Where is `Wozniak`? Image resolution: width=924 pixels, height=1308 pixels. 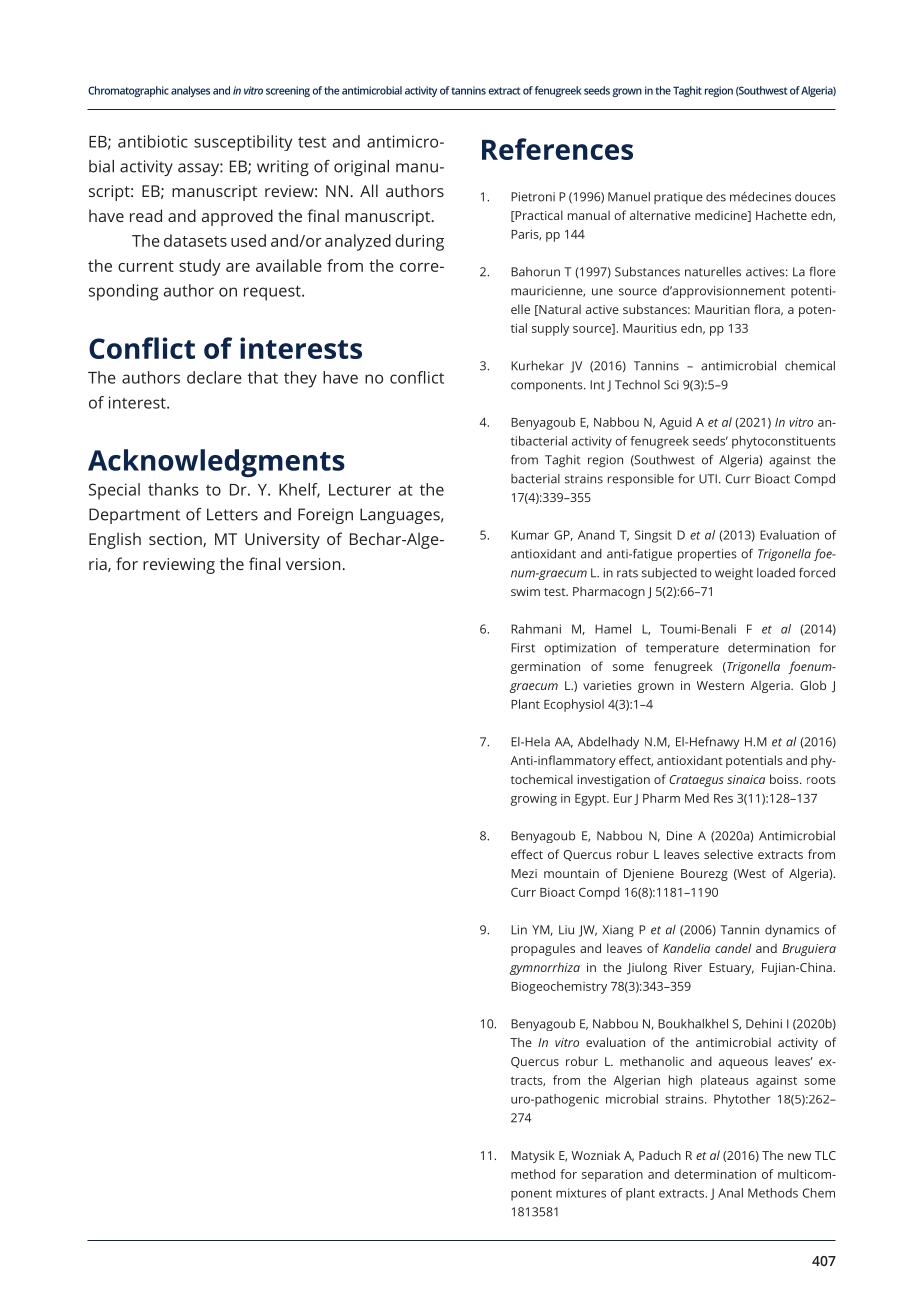
Wozniak is located at coordinates (596, 1155).
